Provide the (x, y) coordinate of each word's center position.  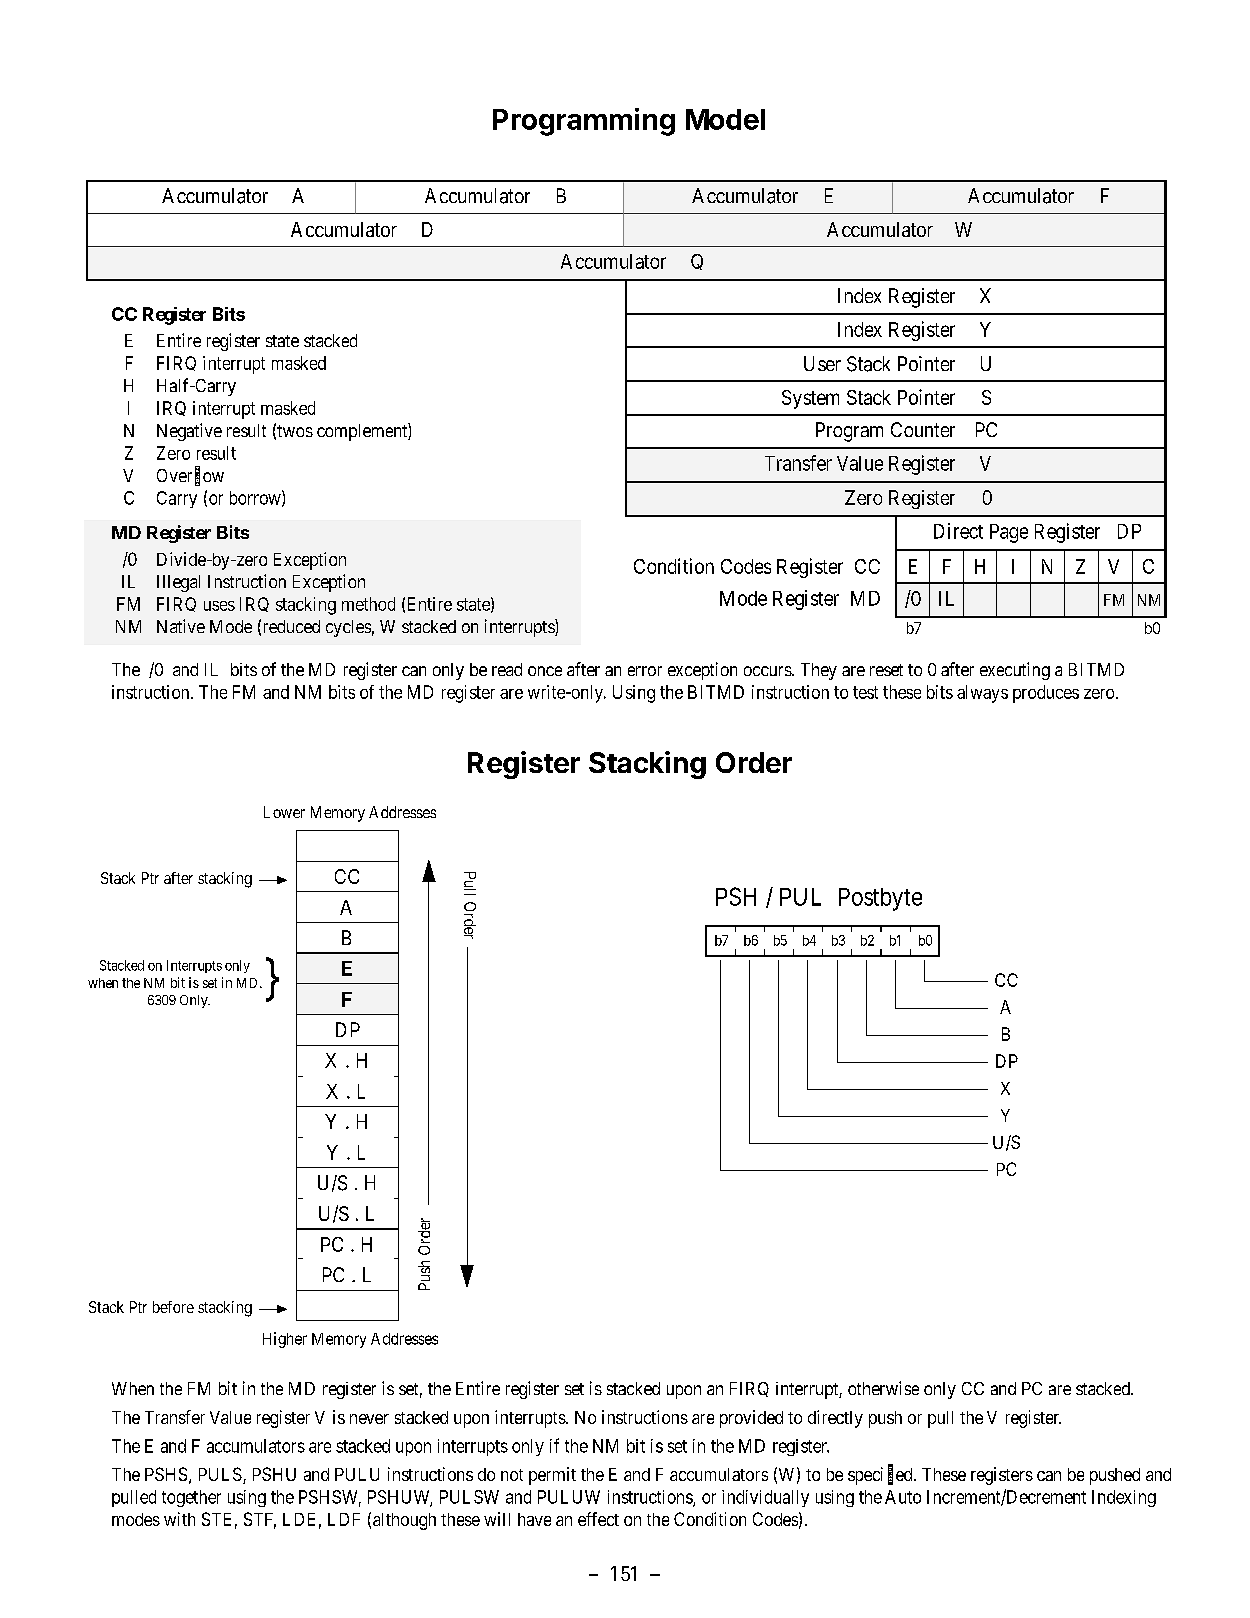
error (645, 671)
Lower (284, 812)
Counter (923, 429)
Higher (285, 1340)
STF (260, 1520)
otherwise (883, 1388)
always (982, 694)
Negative (189, 432)
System (810, 399)
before (173, 1307)
